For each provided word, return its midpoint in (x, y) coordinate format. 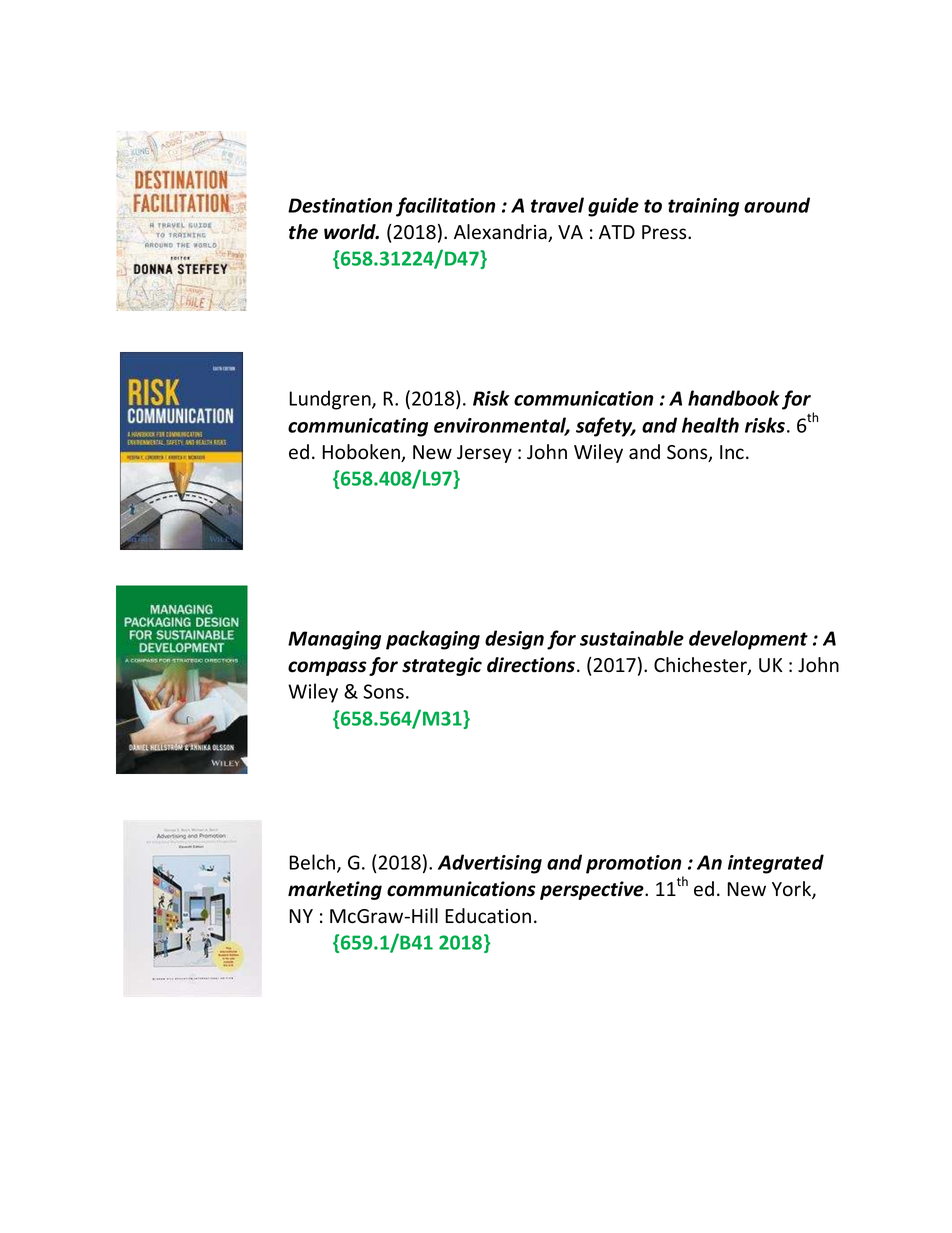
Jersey (484, 454)
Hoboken (362, 453)
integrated (776, 864)
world (351, 232)
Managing (334, 640)
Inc (732, 452)
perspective (593, 890)
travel (557, 205)
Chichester (701, 666)
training (703, 207)
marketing (335, 890)
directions (532, 665)
